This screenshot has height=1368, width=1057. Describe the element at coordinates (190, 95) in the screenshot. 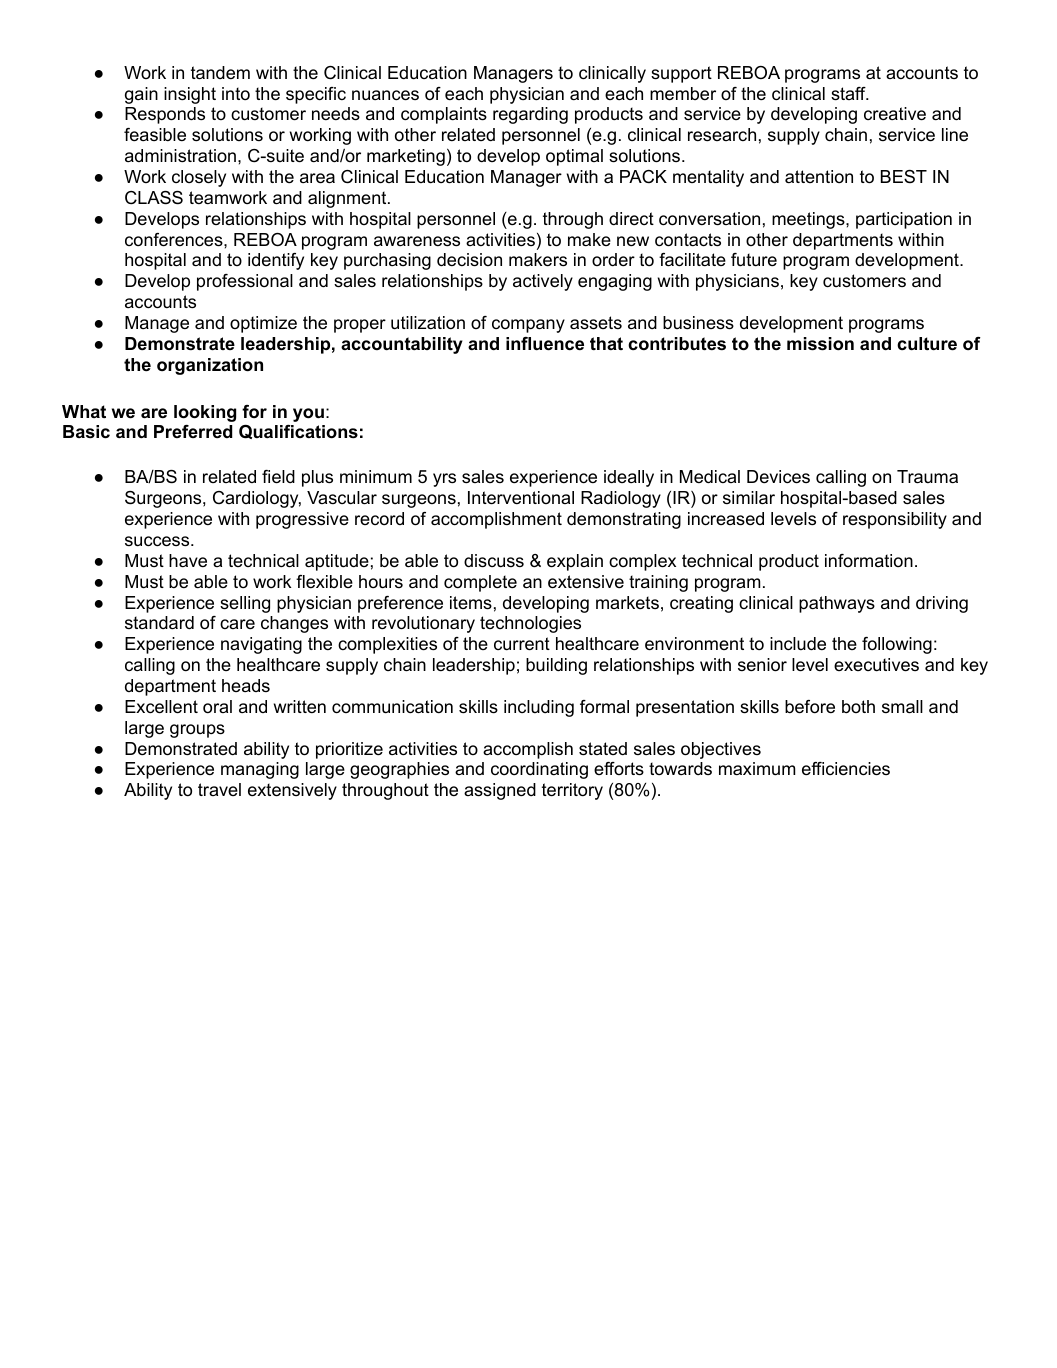

I see `insight` at that location.
